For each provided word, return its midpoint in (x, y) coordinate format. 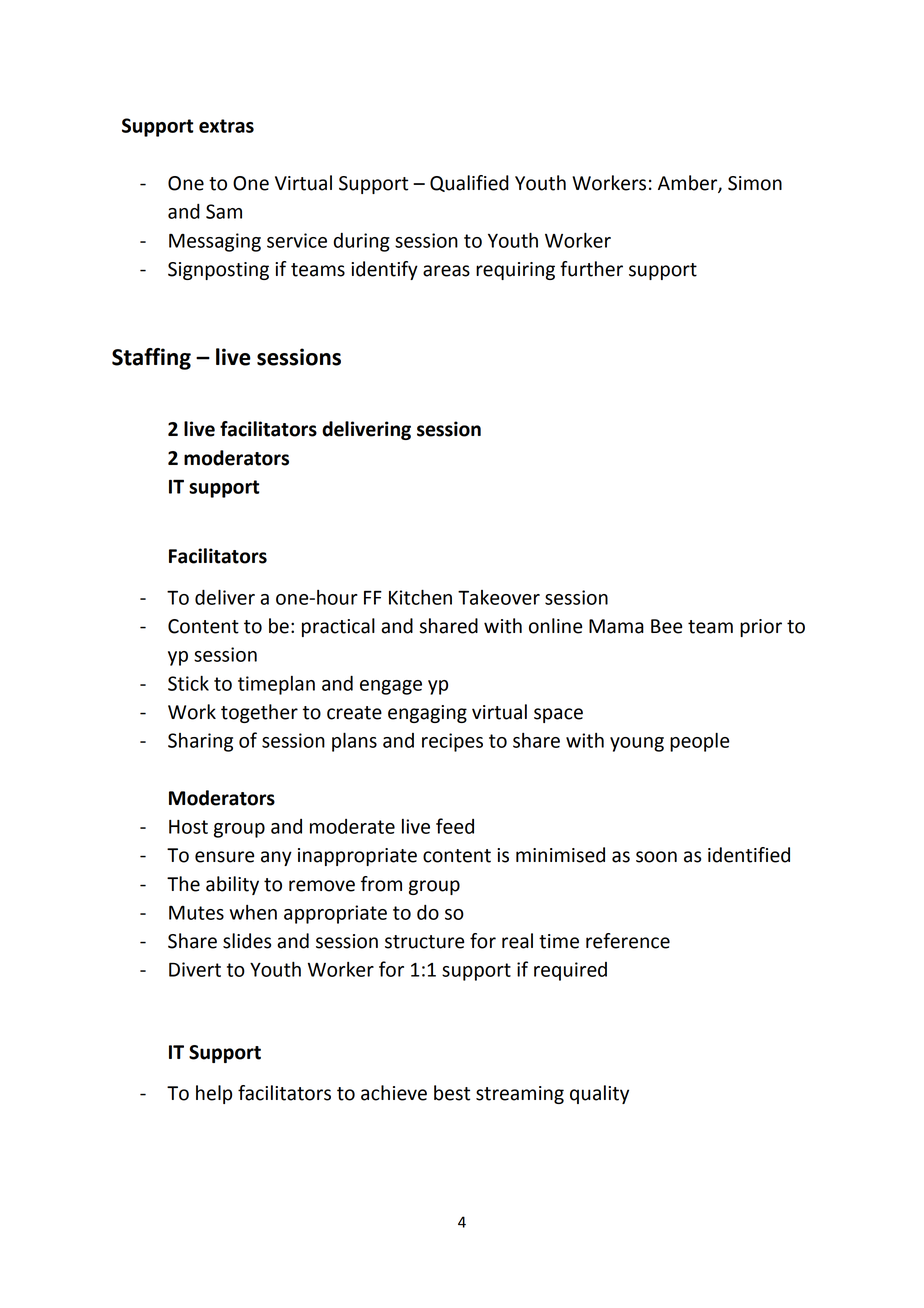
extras (226, 126)
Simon (755, 183)
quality (599, 1094)
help (214, 1094)
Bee (666, 626)
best (452, 1093)
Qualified (469, 183)
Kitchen (420, 597)
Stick (188, 683)
